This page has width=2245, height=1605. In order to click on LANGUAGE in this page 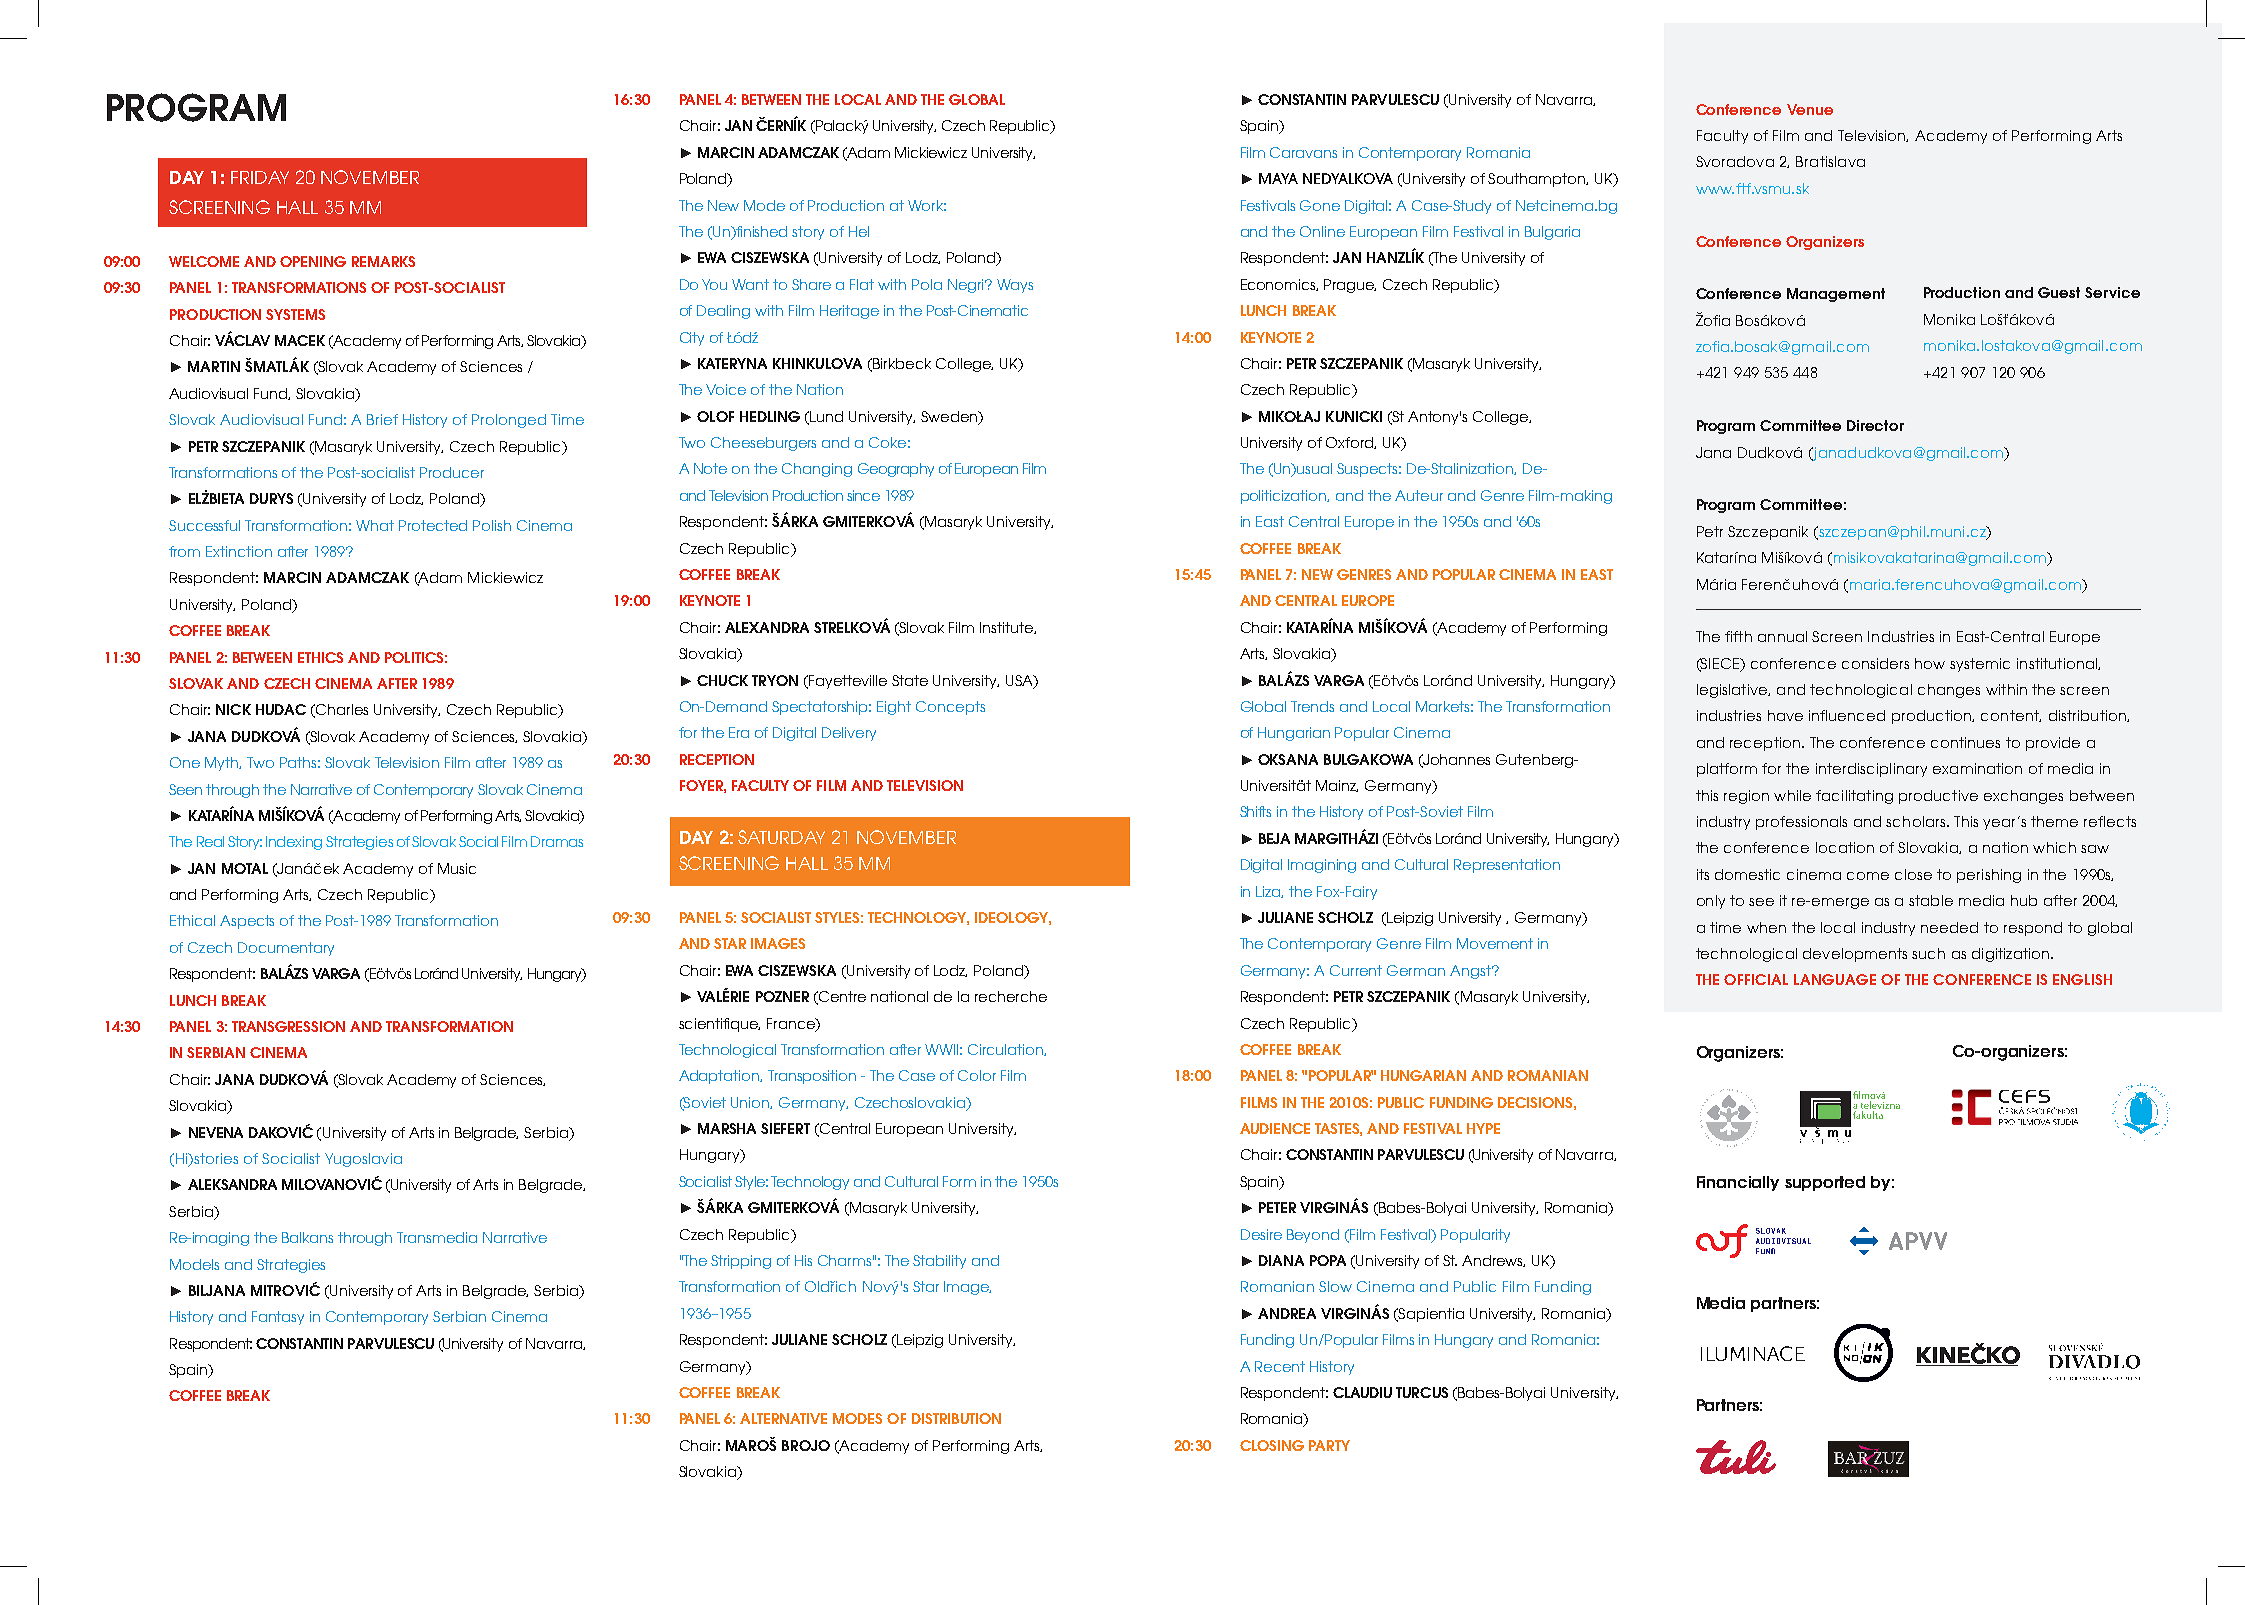, I will do `click(1835, 979)`.
